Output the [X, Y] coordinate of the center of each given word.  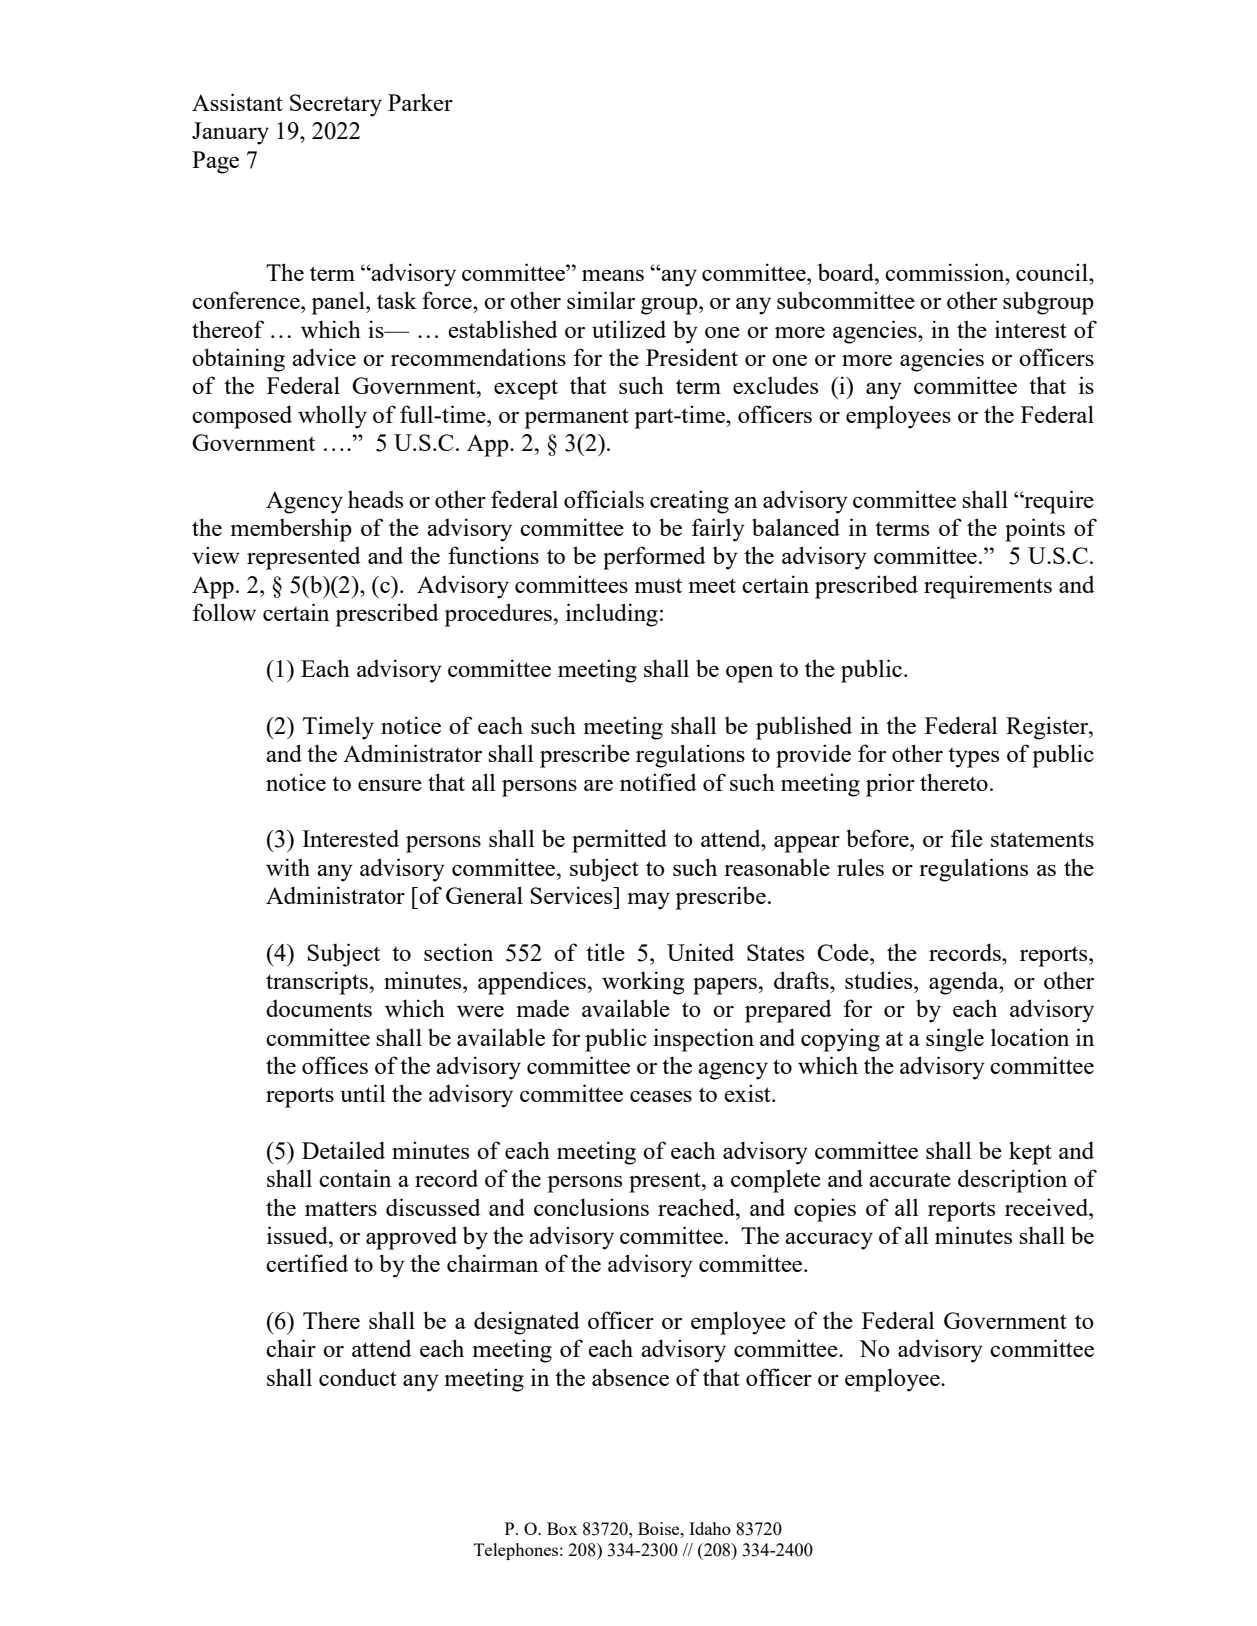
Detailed [343, 1150]
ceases [661, 1096]
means [613, 275]
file [967, 838]
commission [946, 272]
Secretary [336, 105]
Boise [660, 1528]
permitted [619, 841]
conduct [358, 1377]
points [1035, 530]
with [288, 867]
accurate [910, 1179]
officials [604, 499]
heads [375, 499]
